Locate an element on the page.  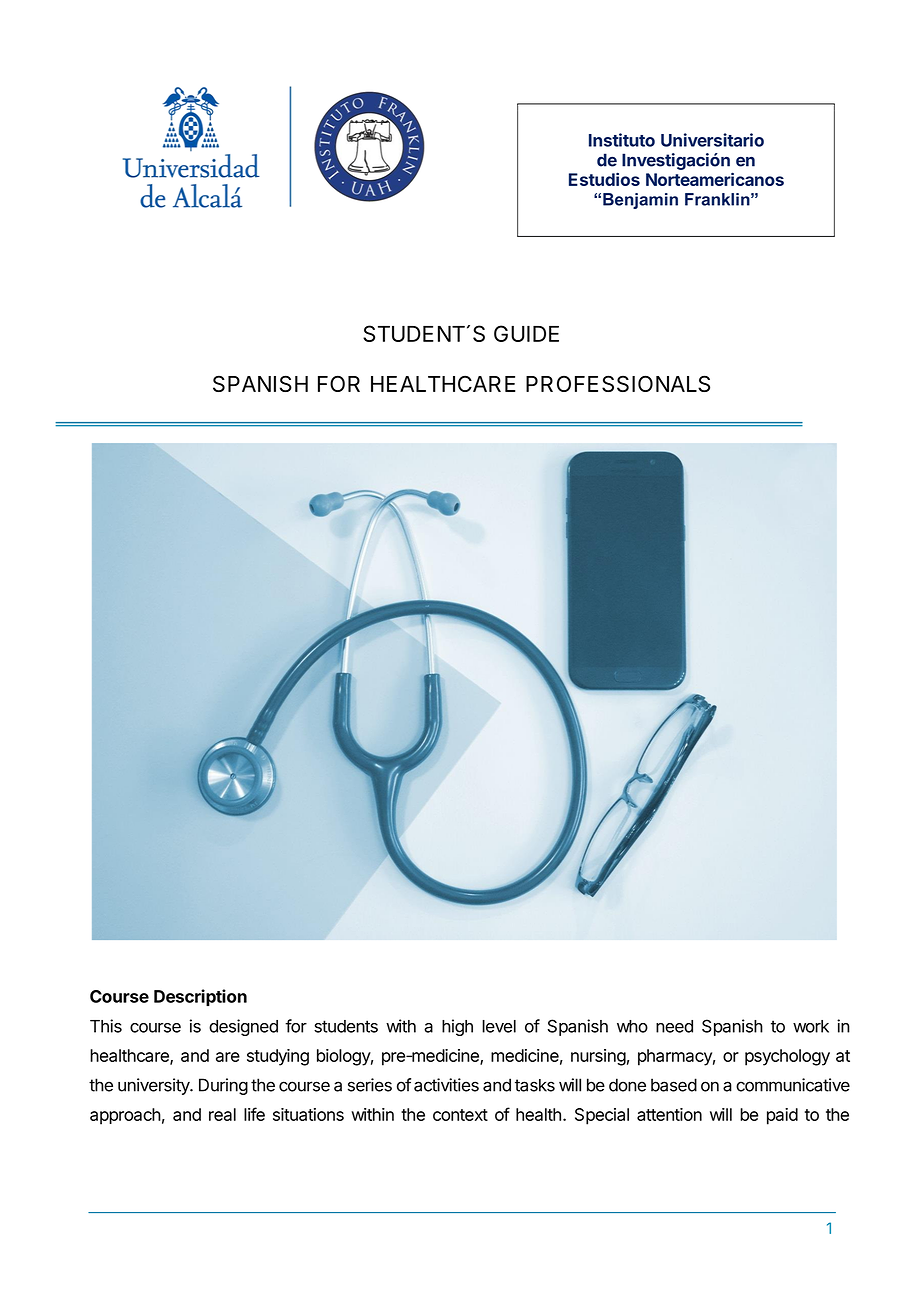
high is located at coordinates (457, 1027).
